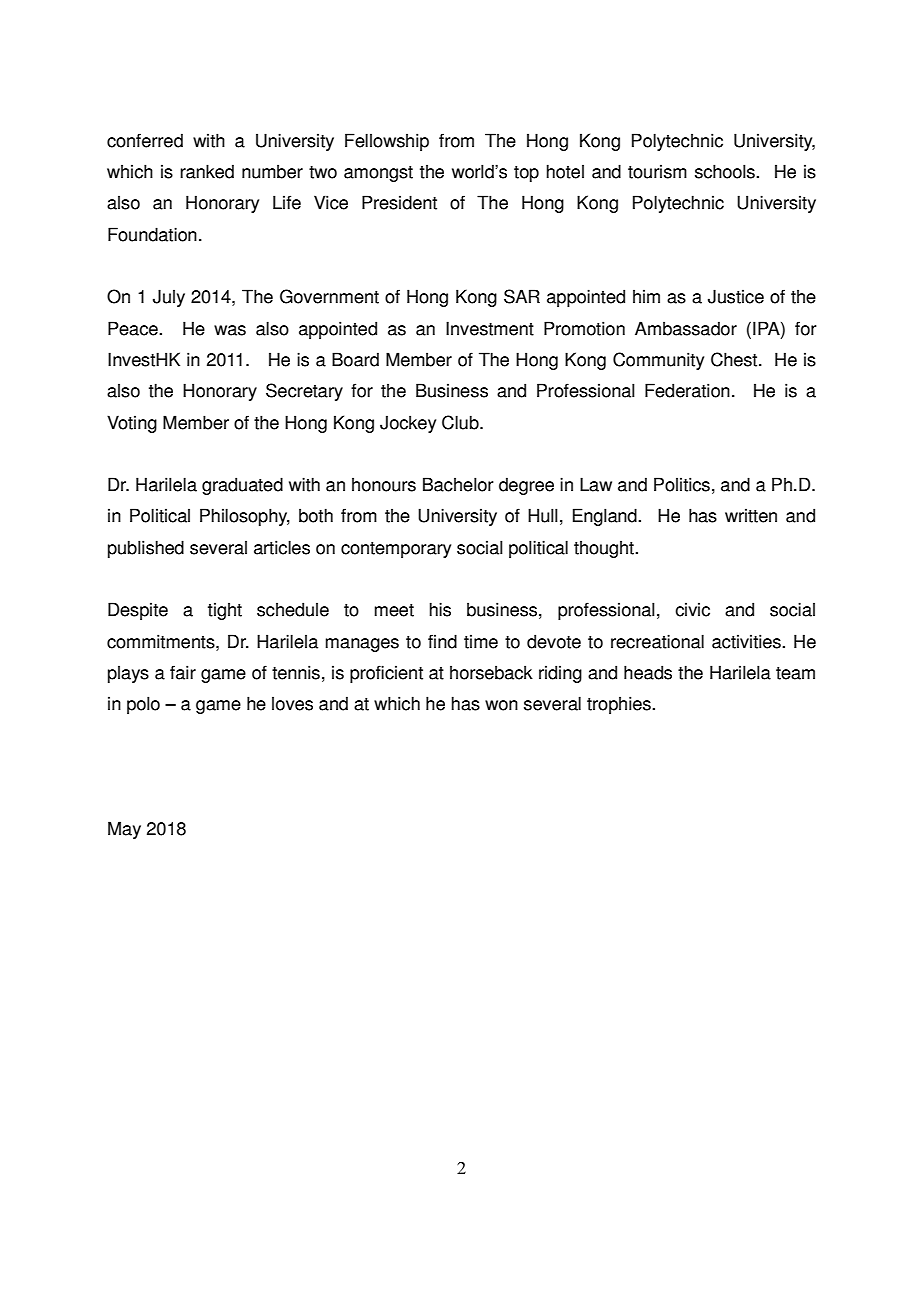  What do you see at coordinates (620, 705) in the screenshot?
I see `trophies` at bounding box center [620, 705].
